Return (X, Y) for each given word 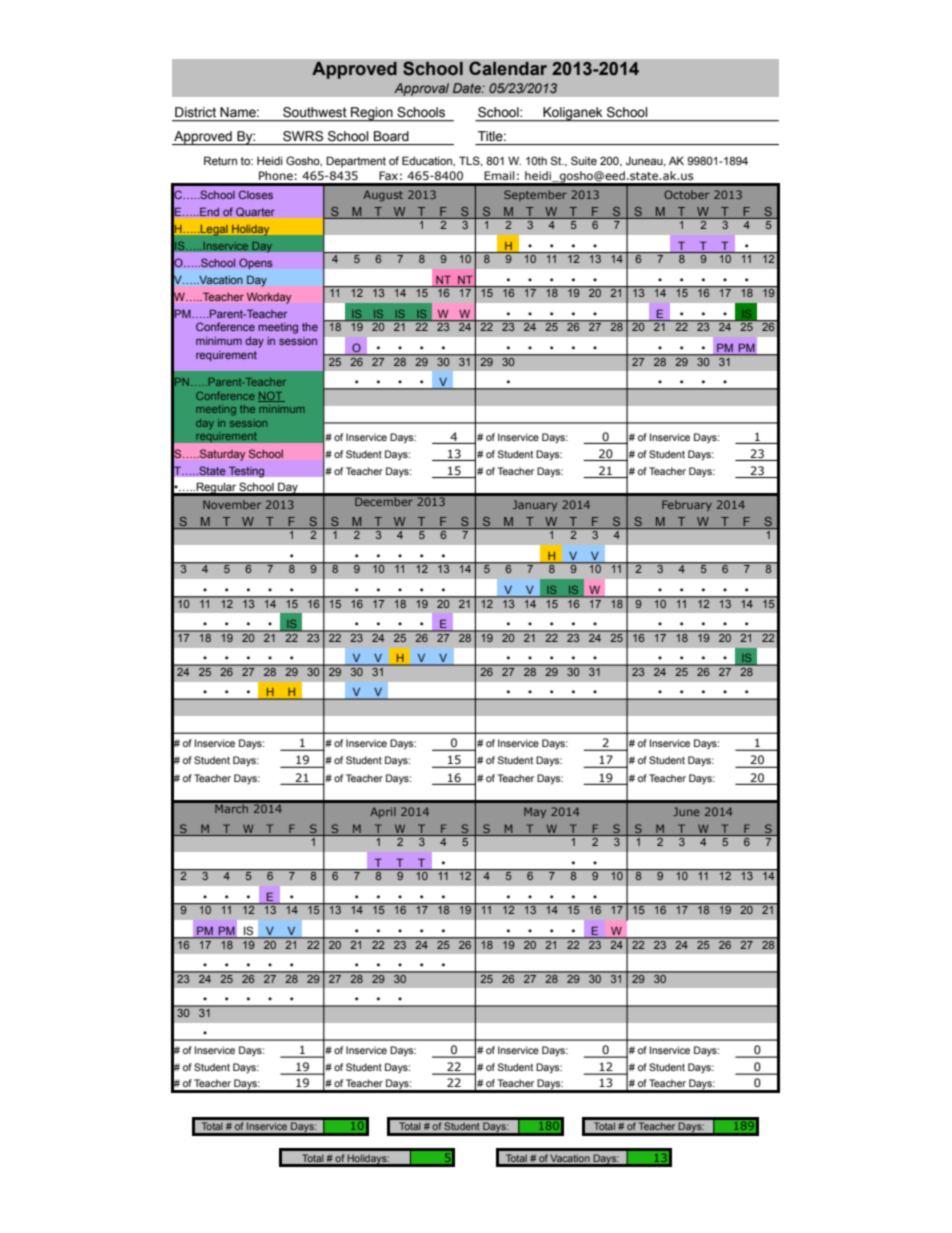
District (195, 112)
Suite (584, 160)
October (686, 194)
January (535, 505)
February (687, 505)
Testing (246, 472)
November (232, 504)
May (535, 812)
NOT (271, 397)
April (383, 812)
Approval (421, 89)
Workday (269, 298)
